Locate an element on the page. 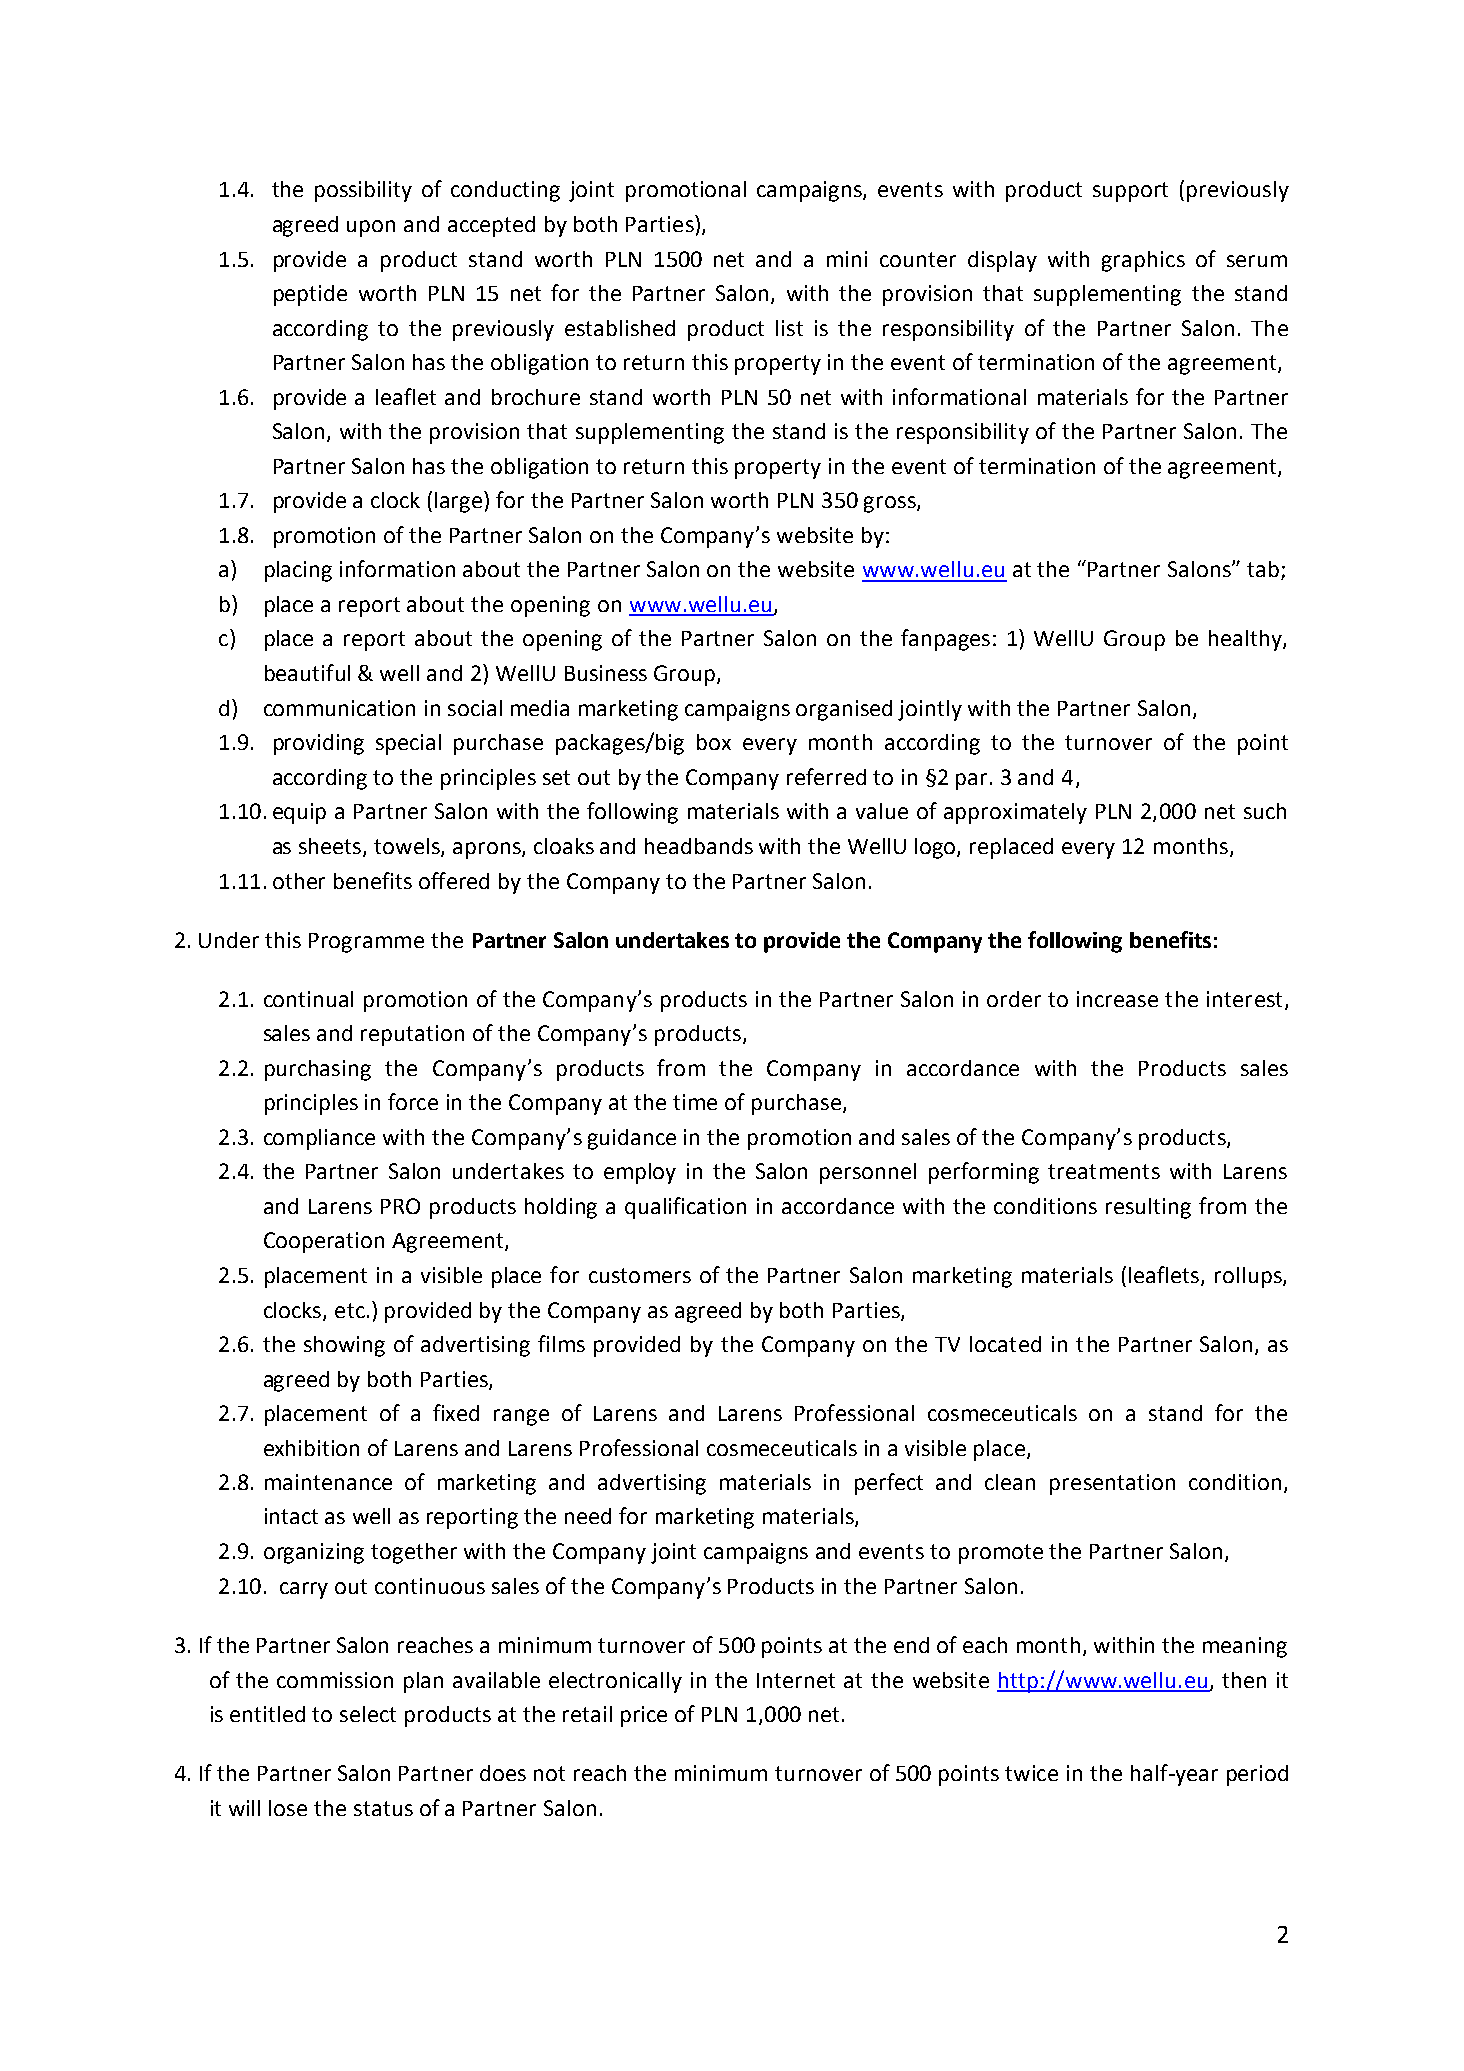 Image resolution: width=1464 pixels, height=2071 pixels. select is located at coordinates (368, 1714).
